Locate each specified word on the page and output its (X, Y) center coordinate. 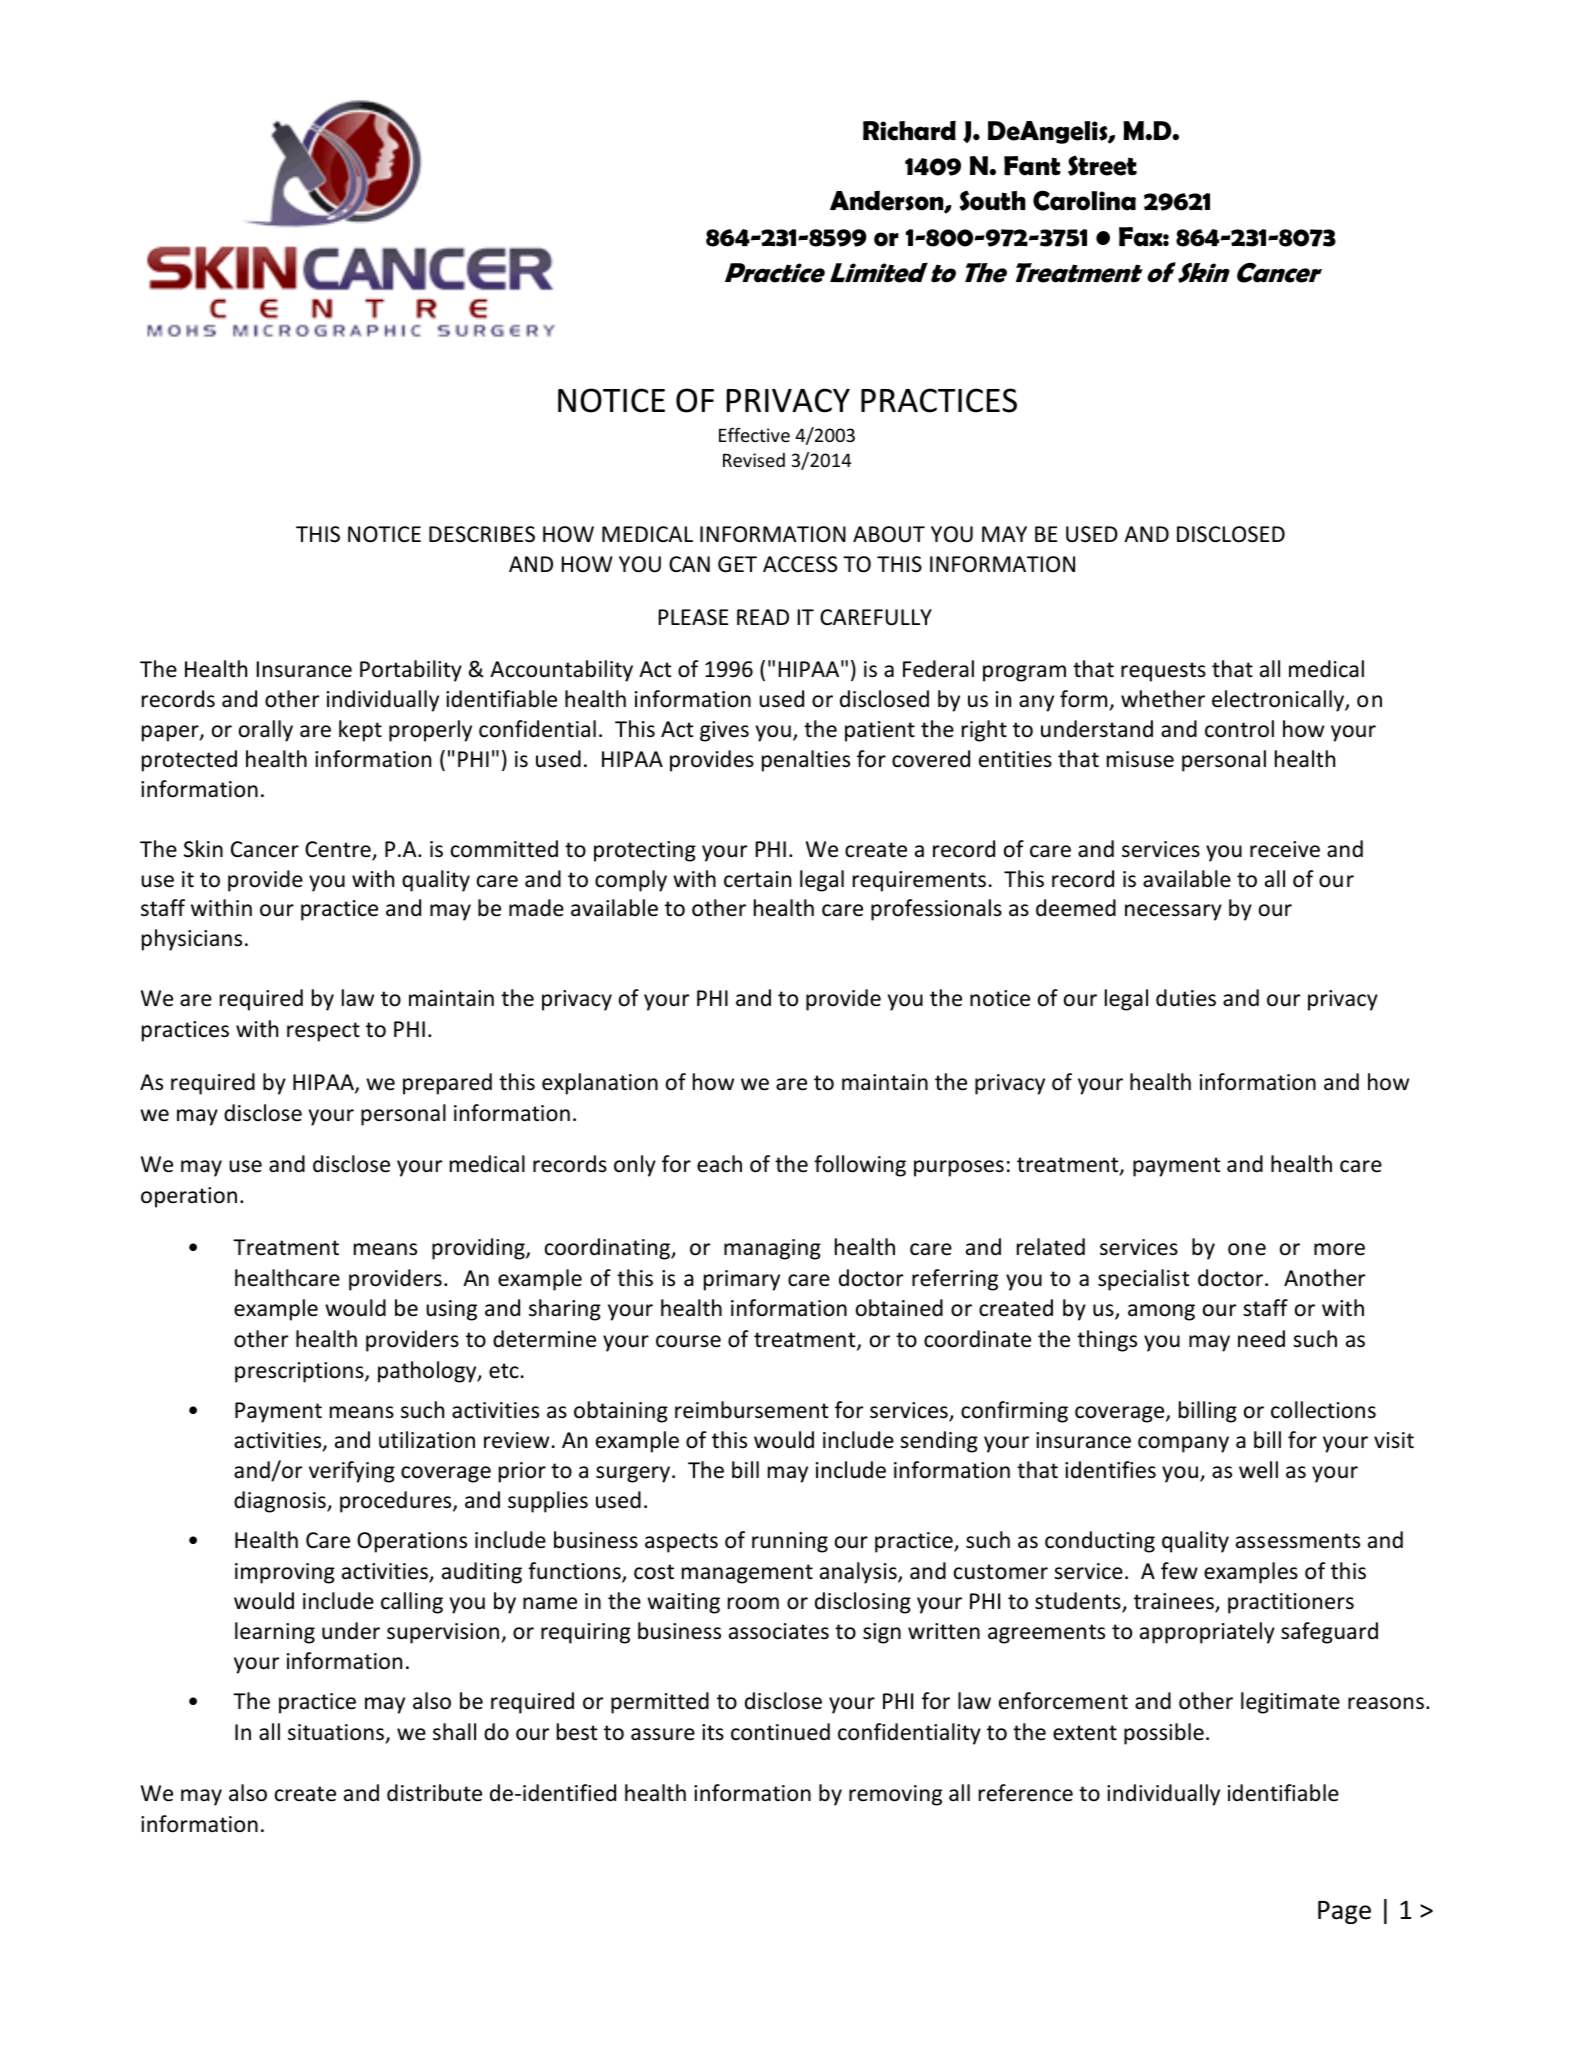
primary (742, 1280)
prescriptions (300, 1372)
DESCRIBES (482, 534)
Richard (909, 130)
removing (895, 1795)
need (1261, 1339)
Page (1344, 1912)
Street (1102, 165)
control (1239, 729)
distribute (434, 1793)
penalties (806, 761)
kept (360, 731)
